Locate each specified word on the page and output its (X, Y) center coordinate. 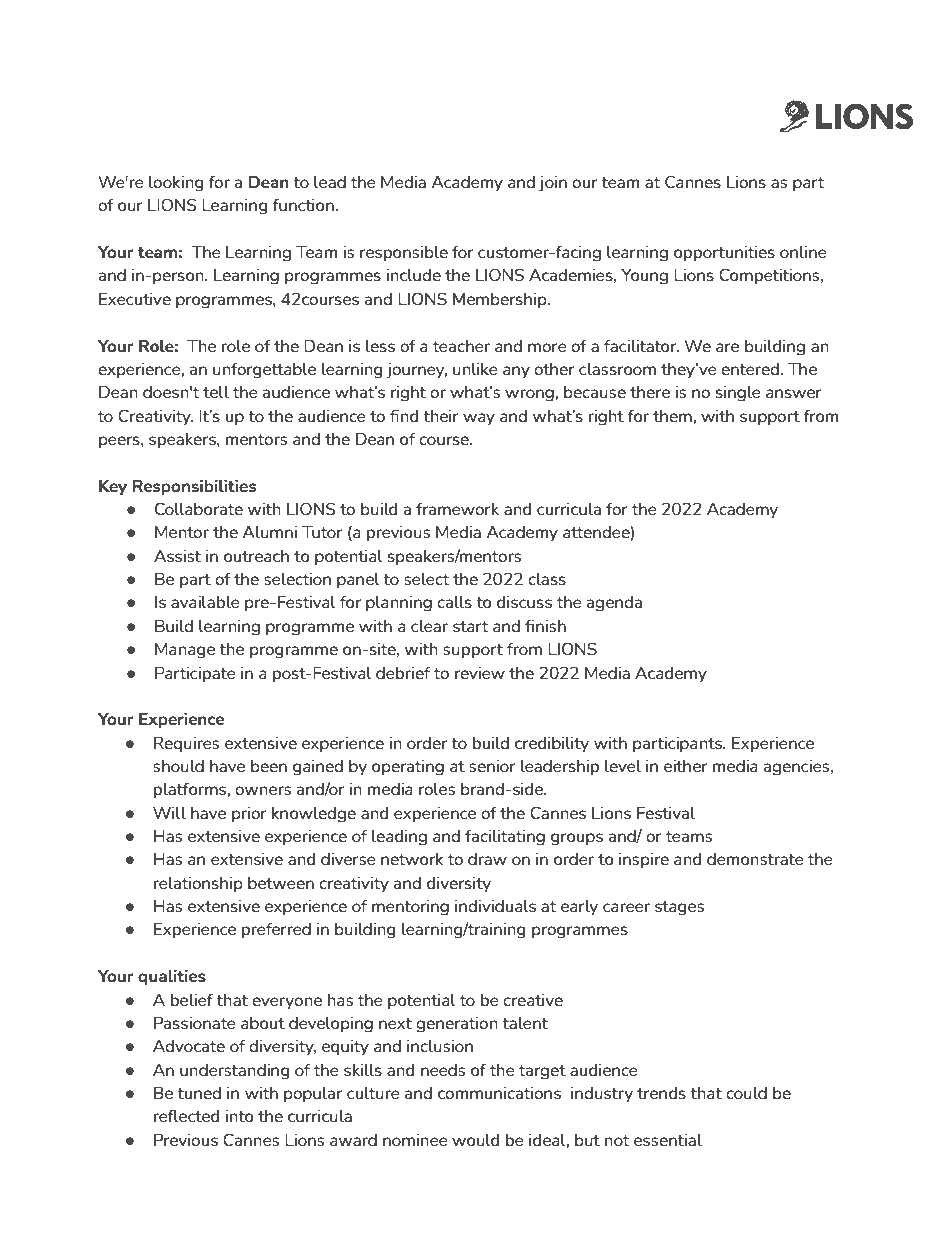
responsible (404, 253)
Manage (185, 650)
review (480, 672)
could (746, 1092)
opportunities (724, 253)
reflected (186, 1115)
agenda (614, 603)
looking (176, 183)
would (475, 1139)
